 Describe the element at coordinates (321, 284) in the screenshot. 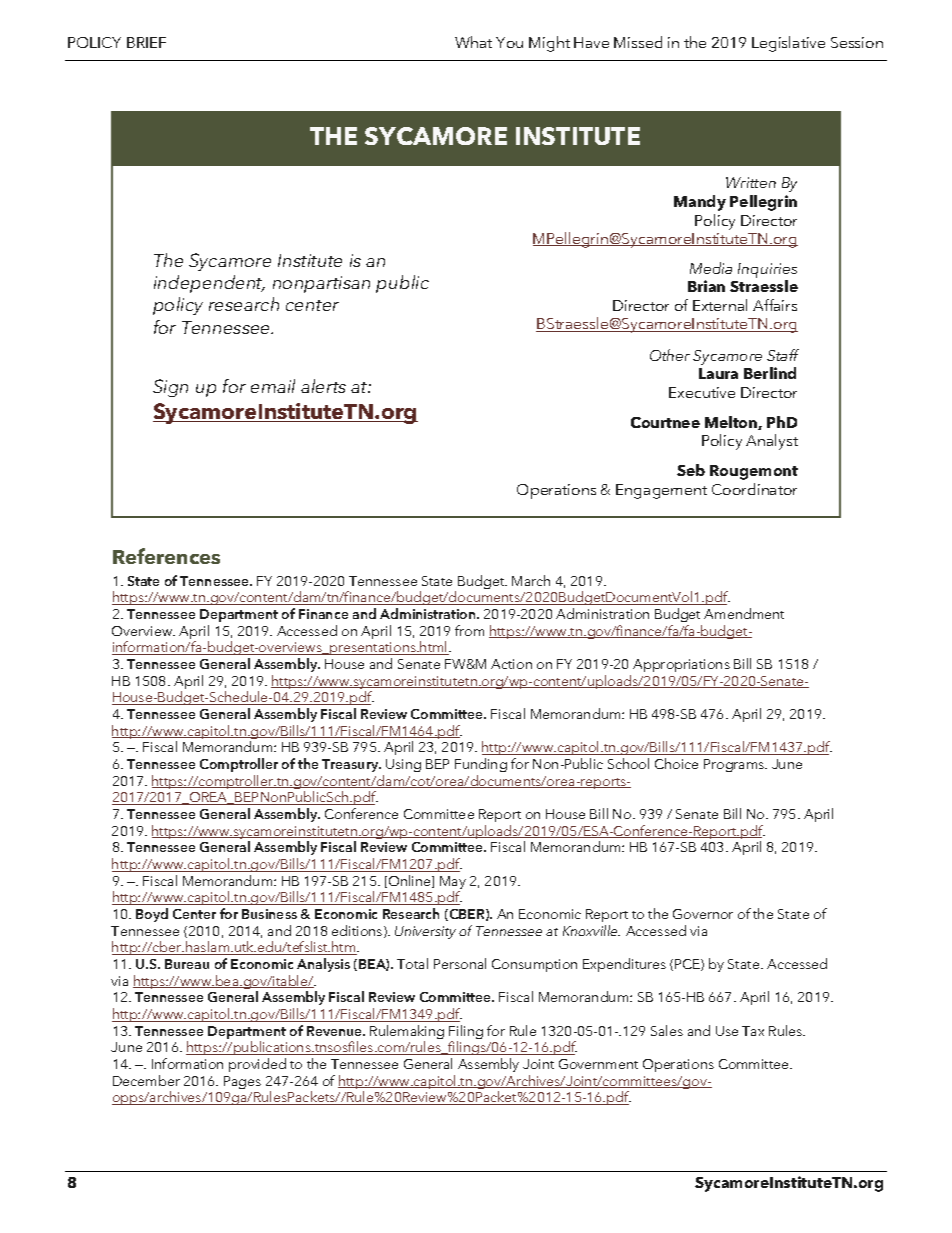

I see `nonpartisan` at that location.
